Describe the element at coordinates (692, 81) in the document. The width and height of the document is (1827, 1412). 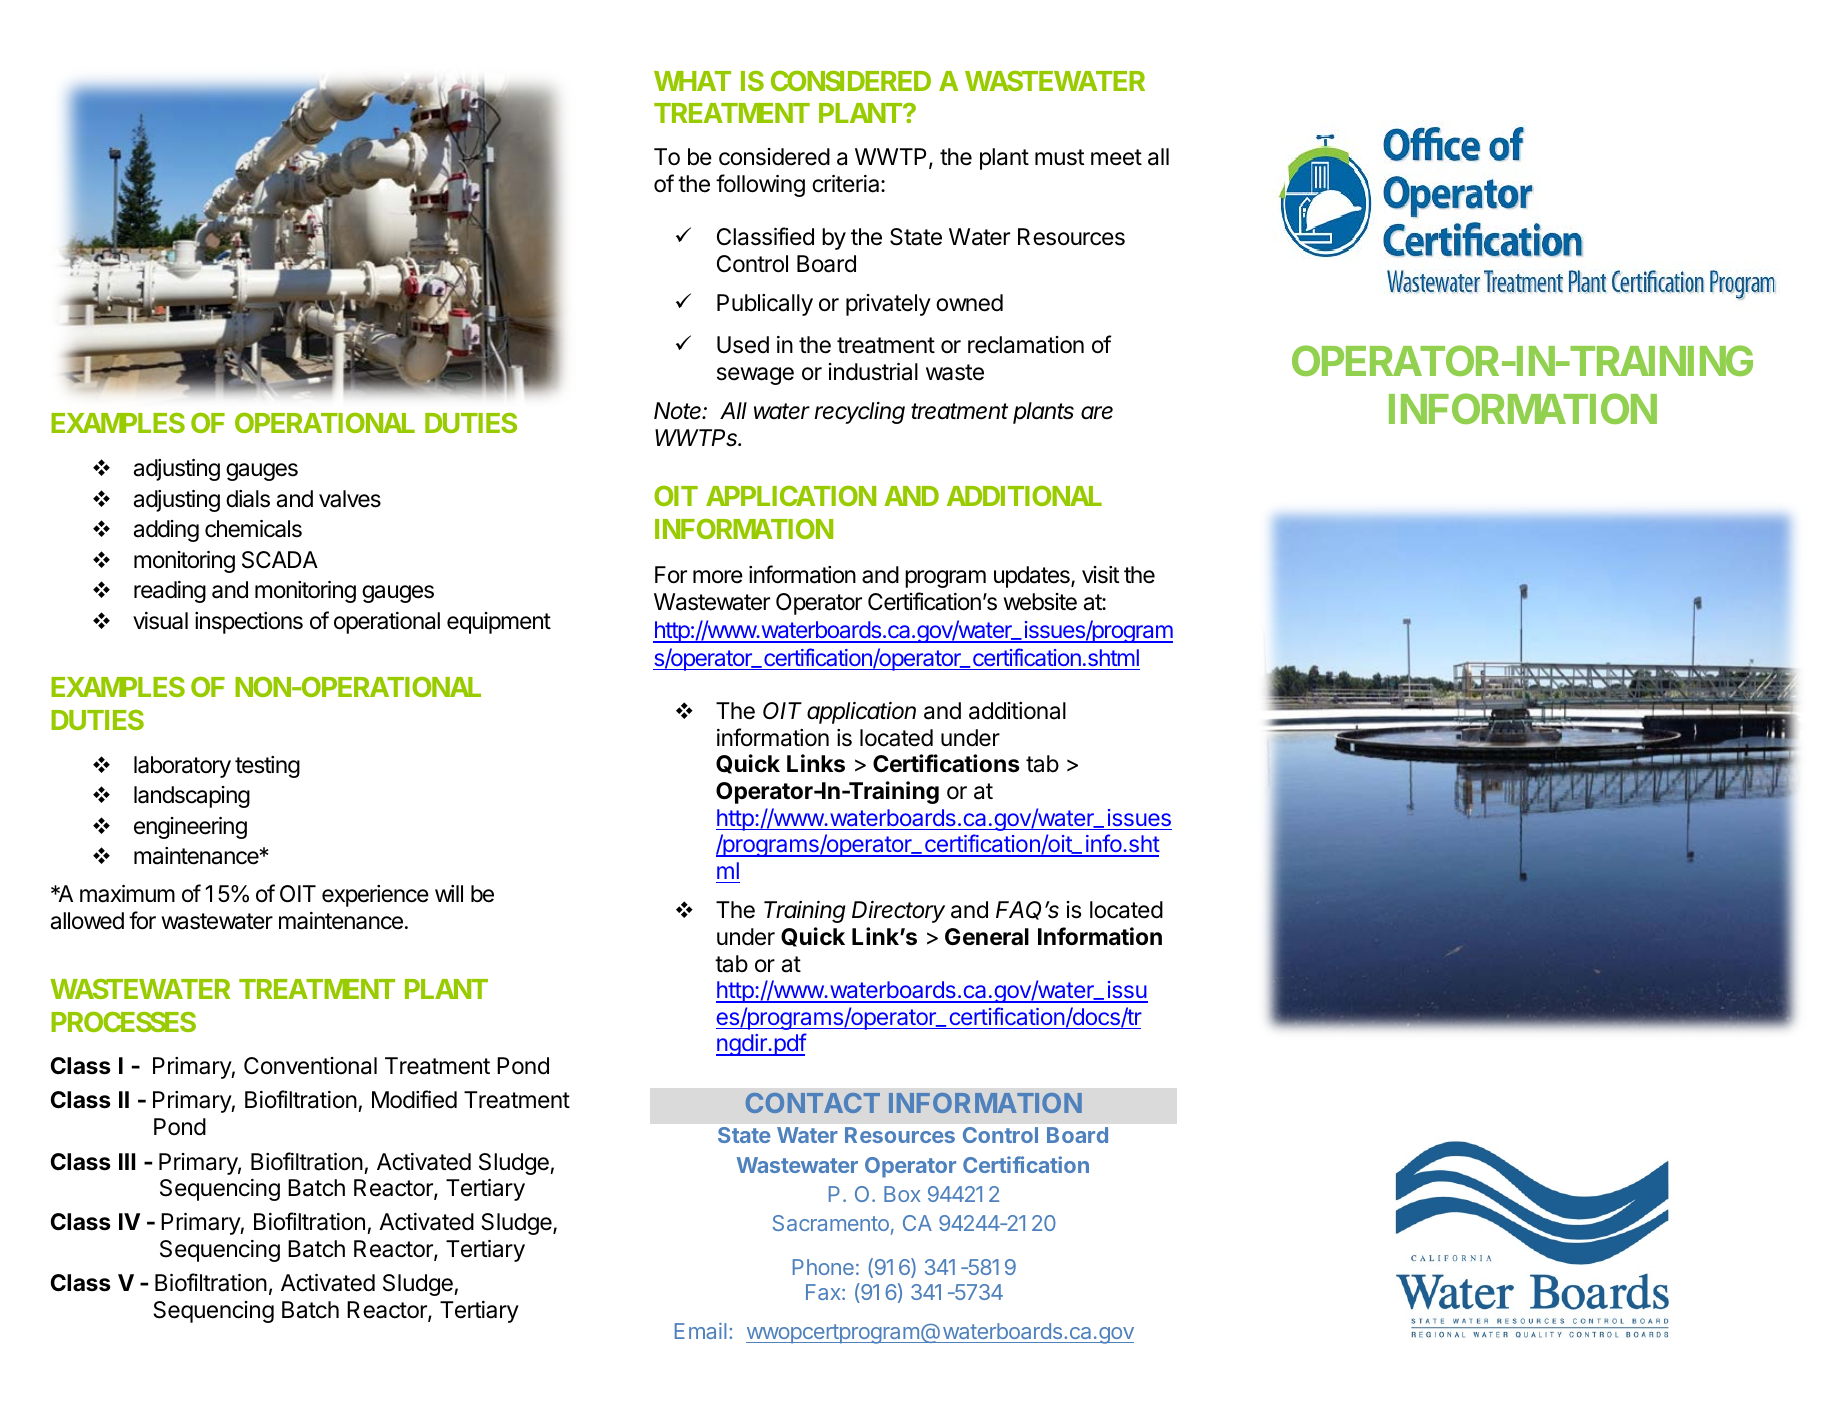
I see `WHAT` at that location.
